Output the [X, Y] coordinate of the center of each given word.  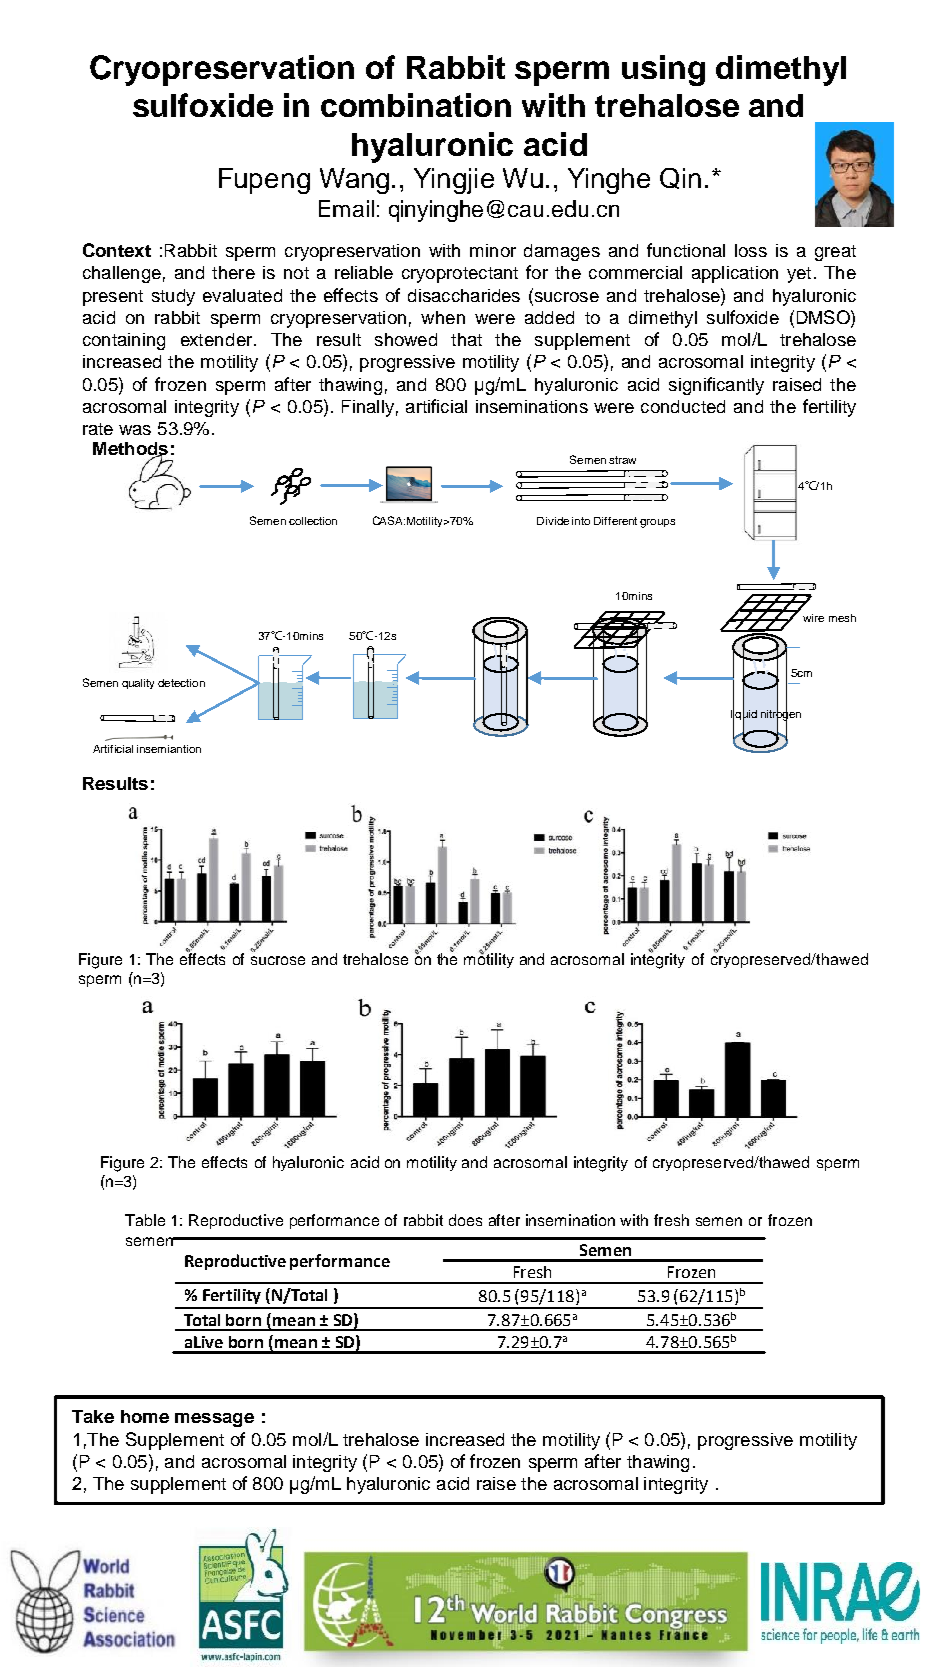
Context [117, 250]
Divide [553, 521]
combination [416, 105]
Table [145, 1220]
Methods [130, 450]
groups [657, 523]
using [663, 70]
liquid [744, 714]
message [214, 1420]
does [465, 1220]
